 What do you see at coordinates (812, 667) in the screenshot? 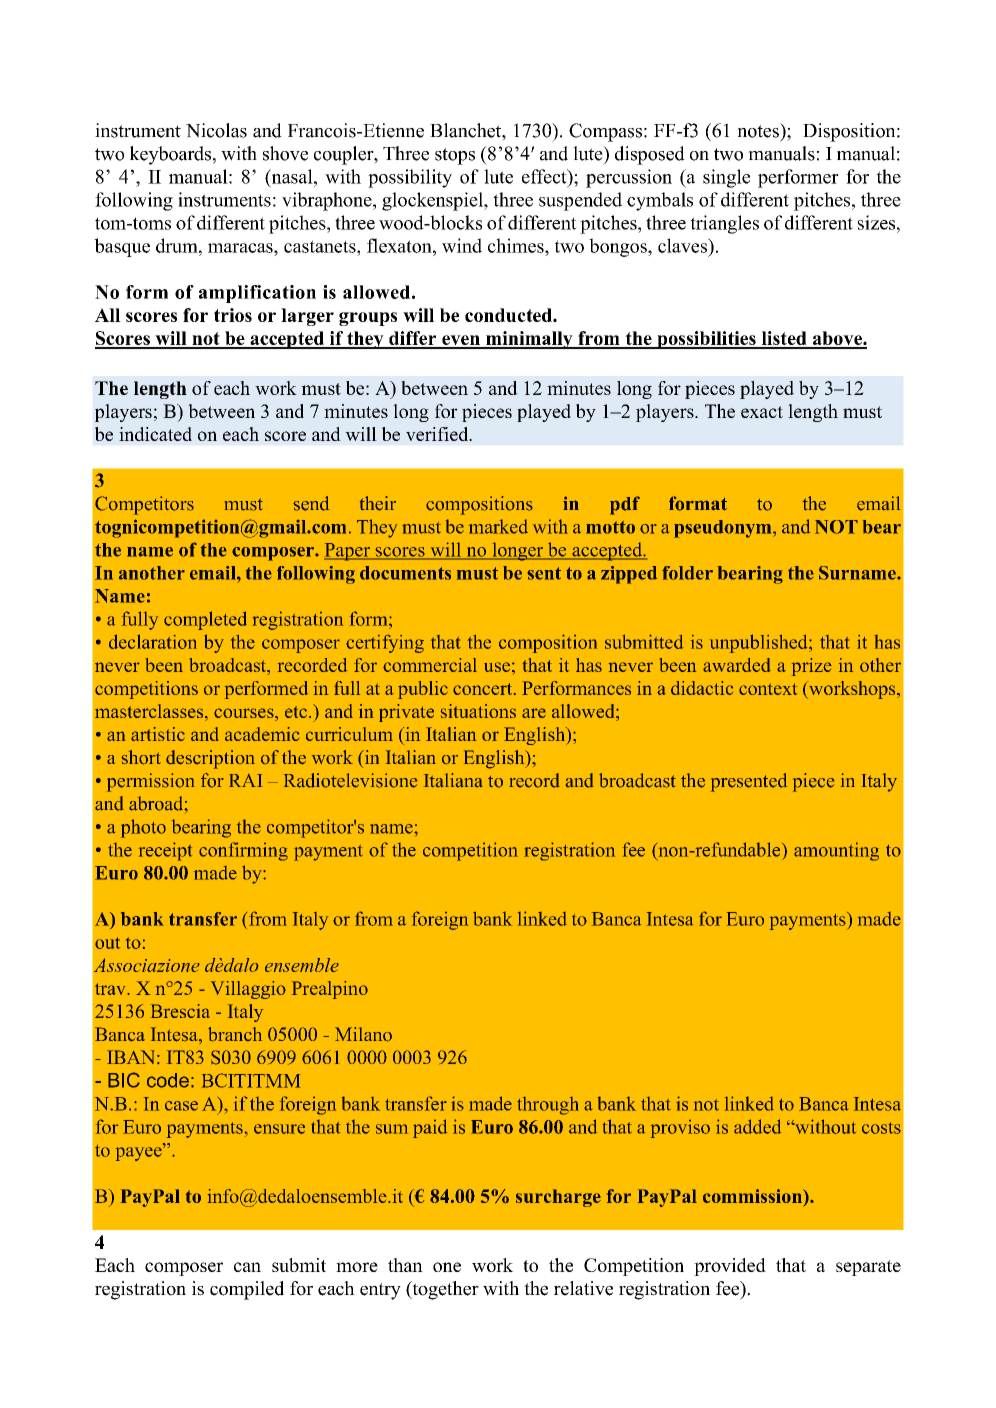
I see `prize` at bounding box center [812, 667].
